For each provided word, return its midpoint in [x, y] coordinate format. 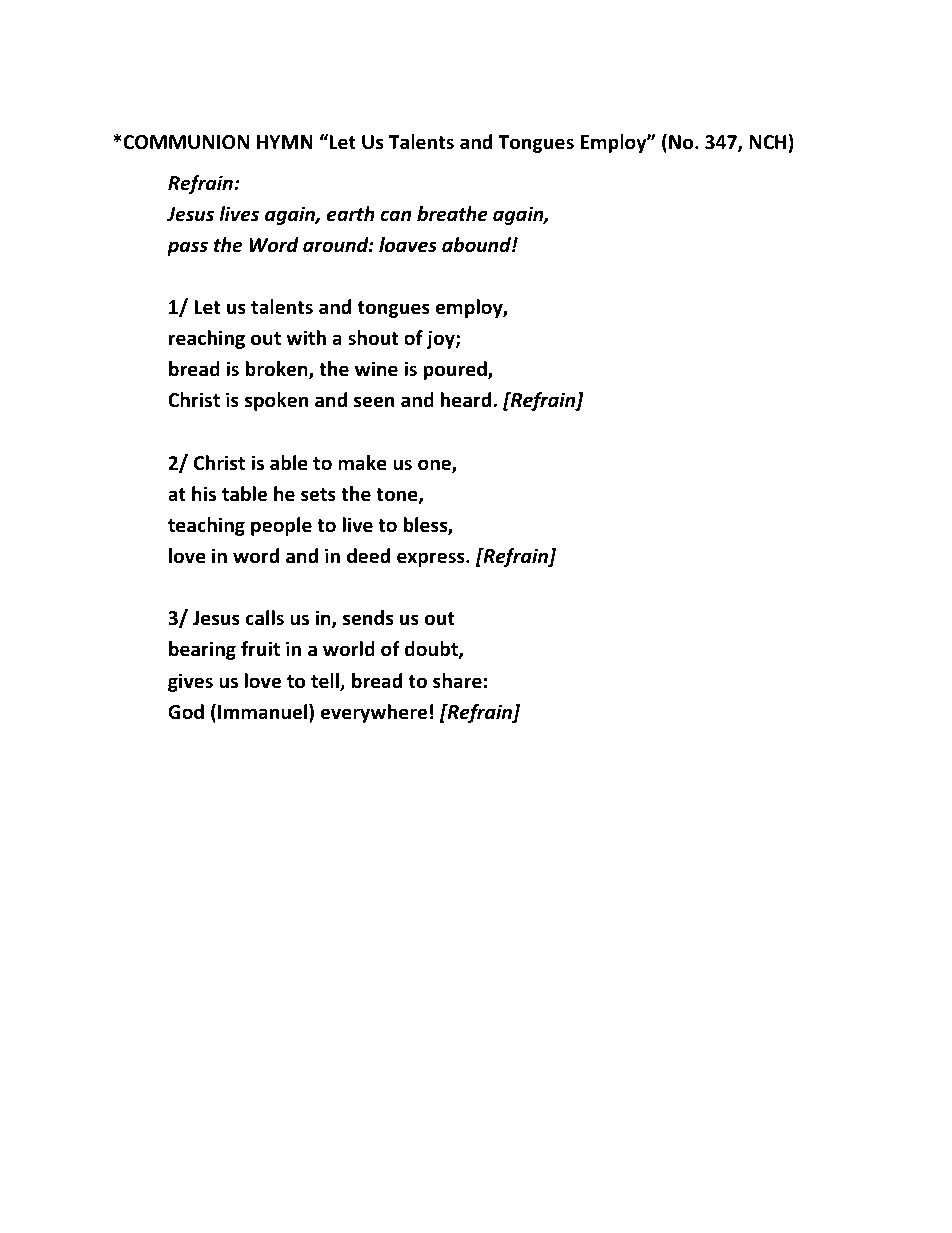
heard [467, 400]
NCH [768, 142]
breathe [452, 214]
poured [456, 370]
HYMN [285, 142]
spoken [276, 401]
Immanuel [264, 713]
